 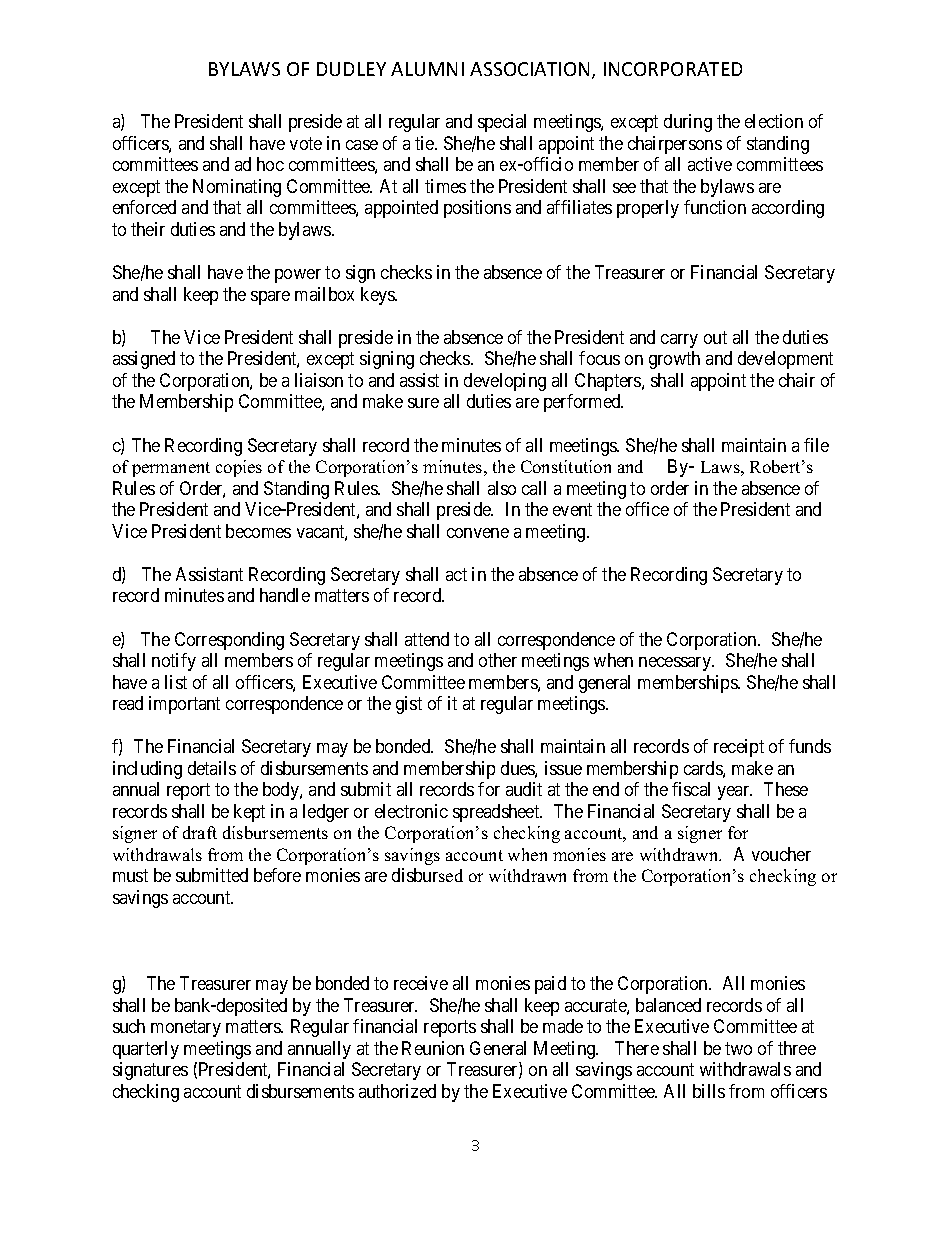 What do you see at coordinates (738, 1048) in the screenshot?
I see `two` at bounding box center [738, 1048].
